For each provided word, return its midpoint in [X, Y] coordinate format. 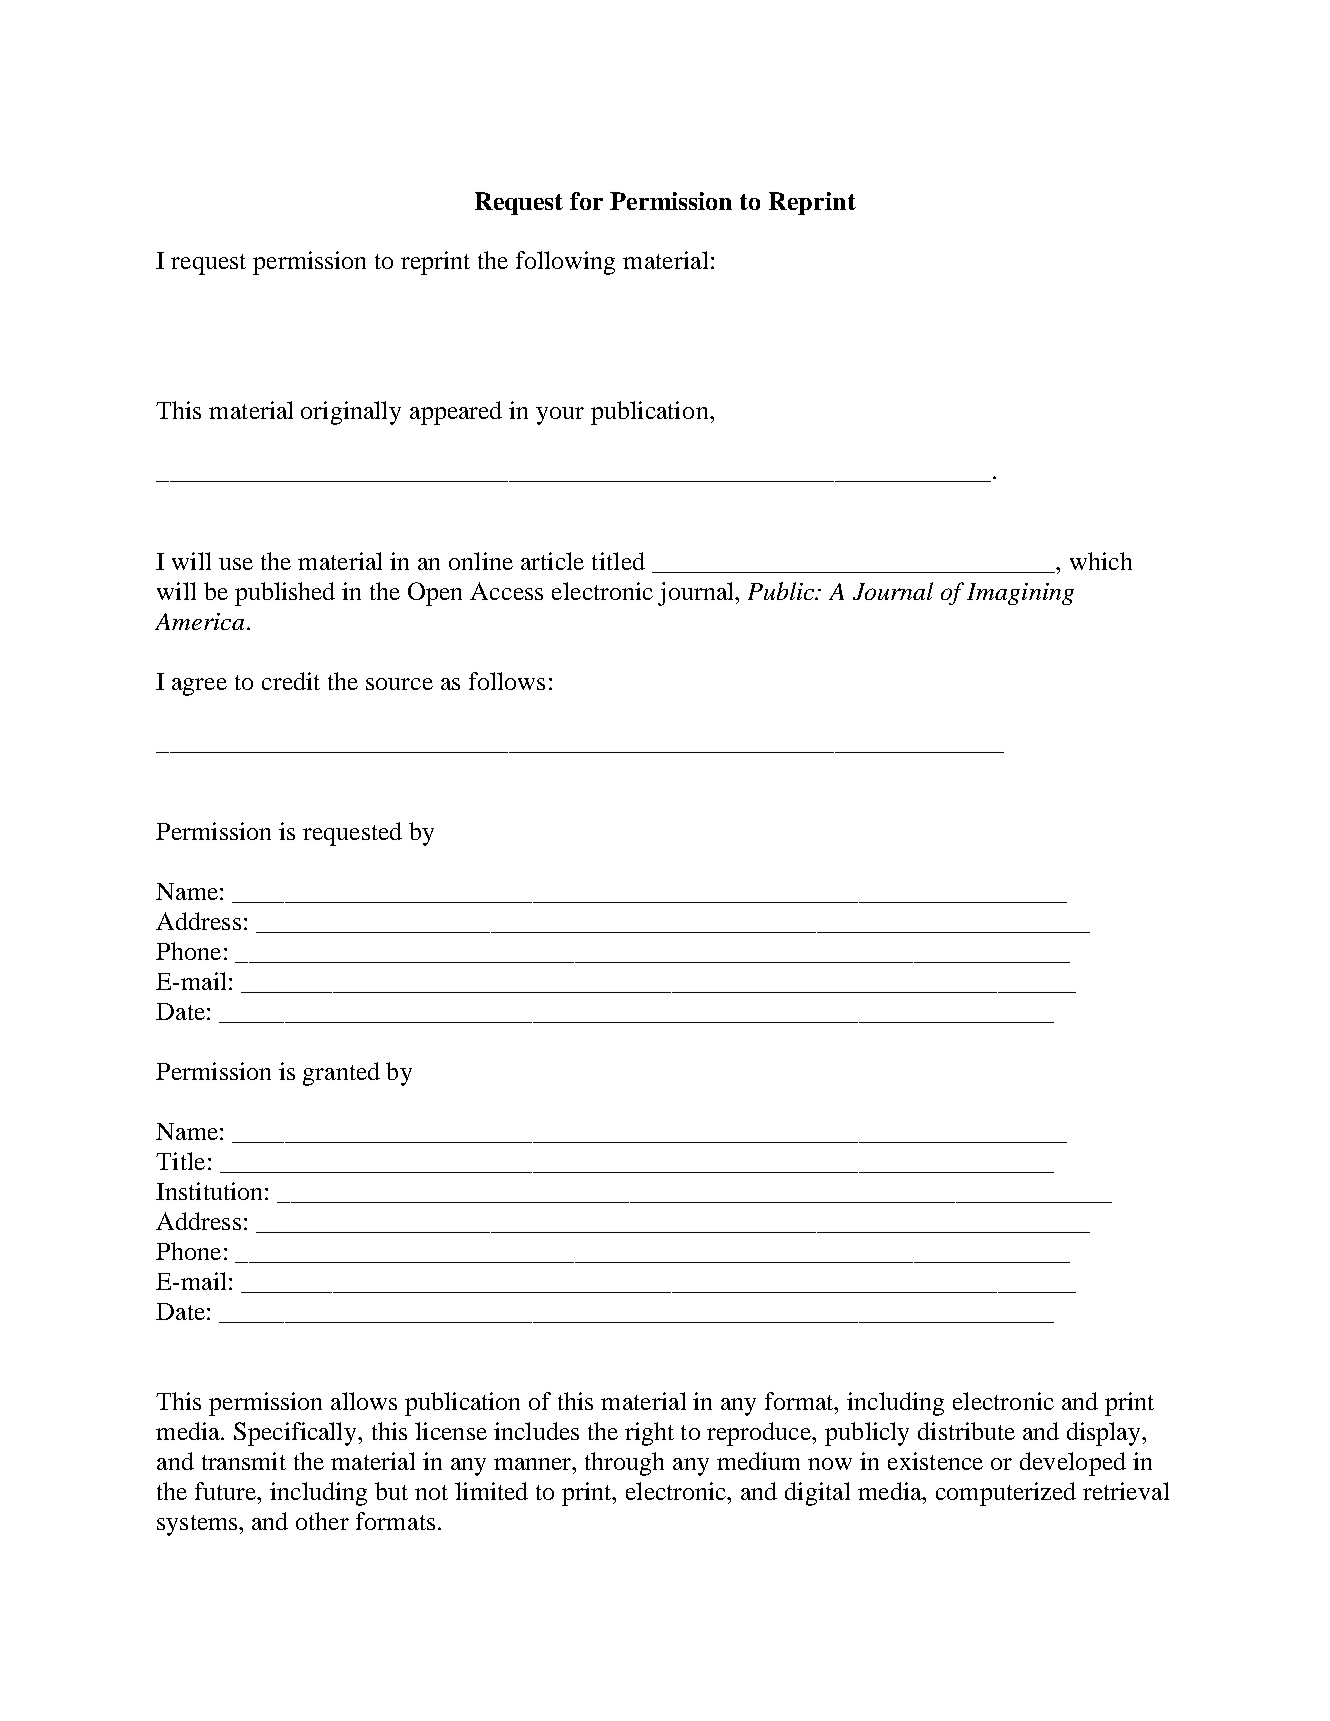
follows [507, 681]
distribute [966, 1431]
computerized [1006, 1494]
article [552, 561]
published [285, 594]
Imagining [1020, 594]
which [1101, 561]
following [565, 263]
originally [351, 413]
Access [506, 591]
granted [341, 1074]
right [649, 1434]
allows [364, 1401]
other [322, 1521]
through [624, 1464]
